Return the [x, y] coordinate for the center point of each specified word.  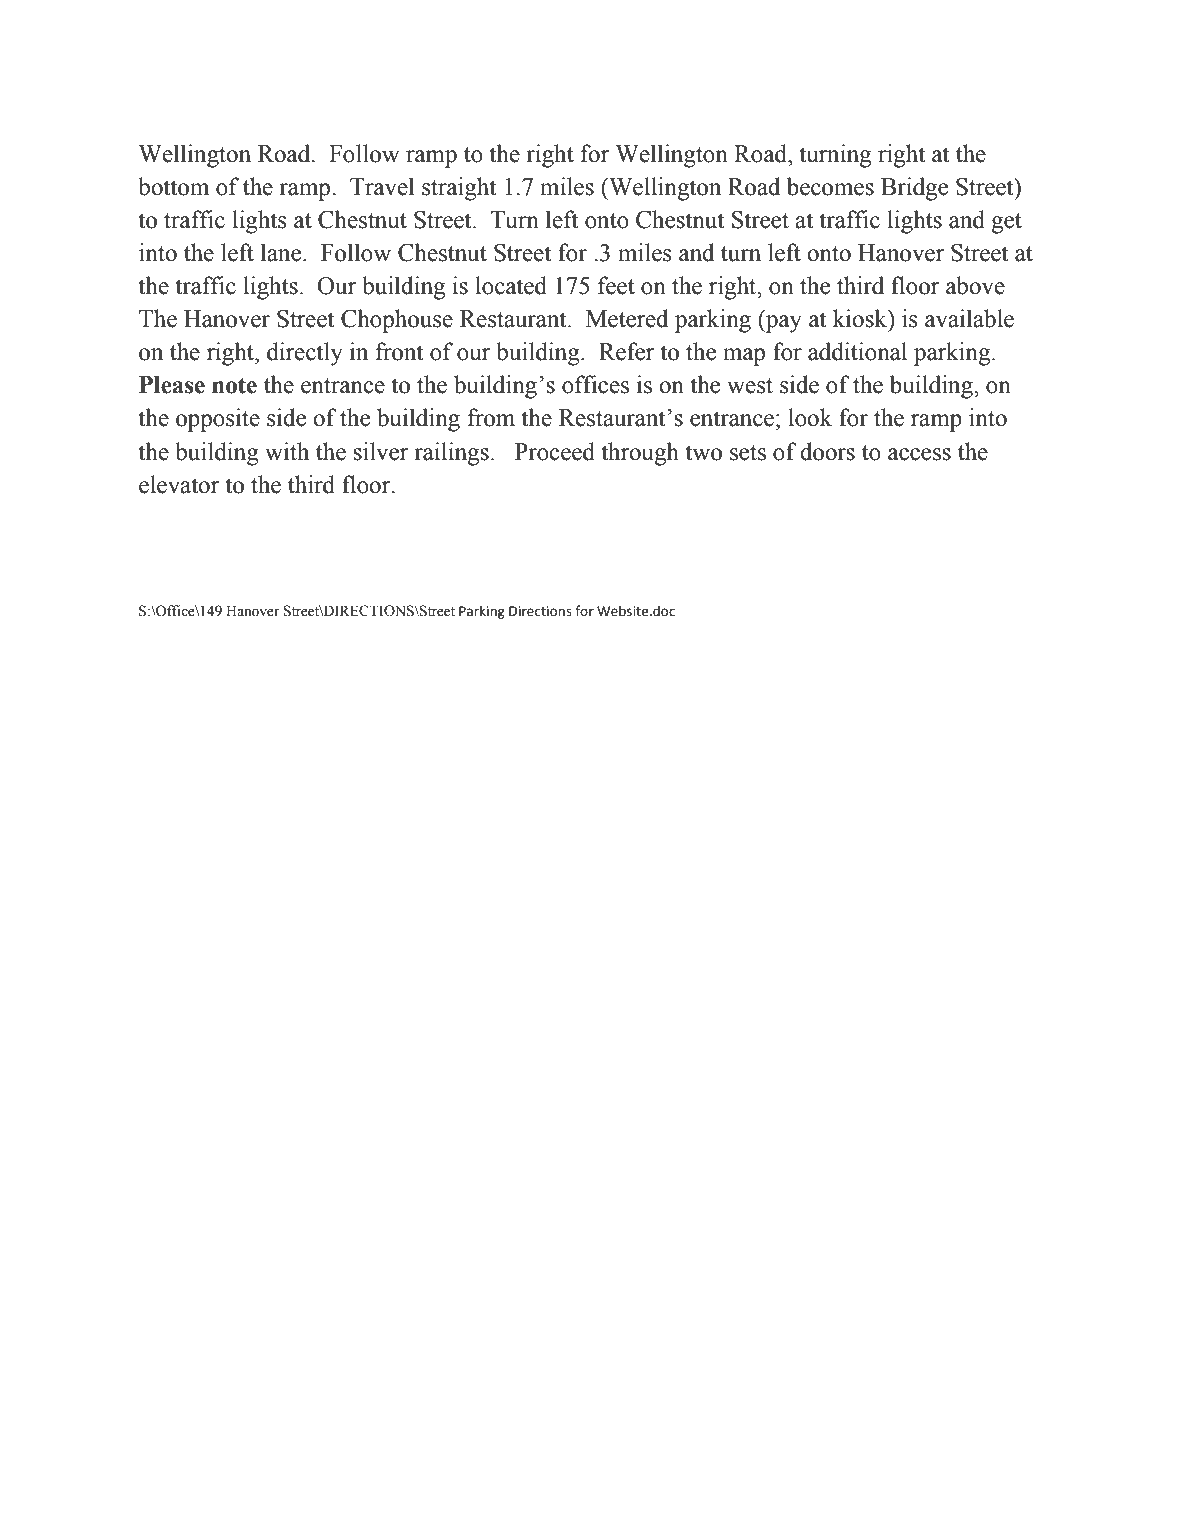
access [919, 454]
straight [459, 189]
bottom [173, 186]
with [287, 451]
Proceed [555, 451]
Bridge [914, 189]
